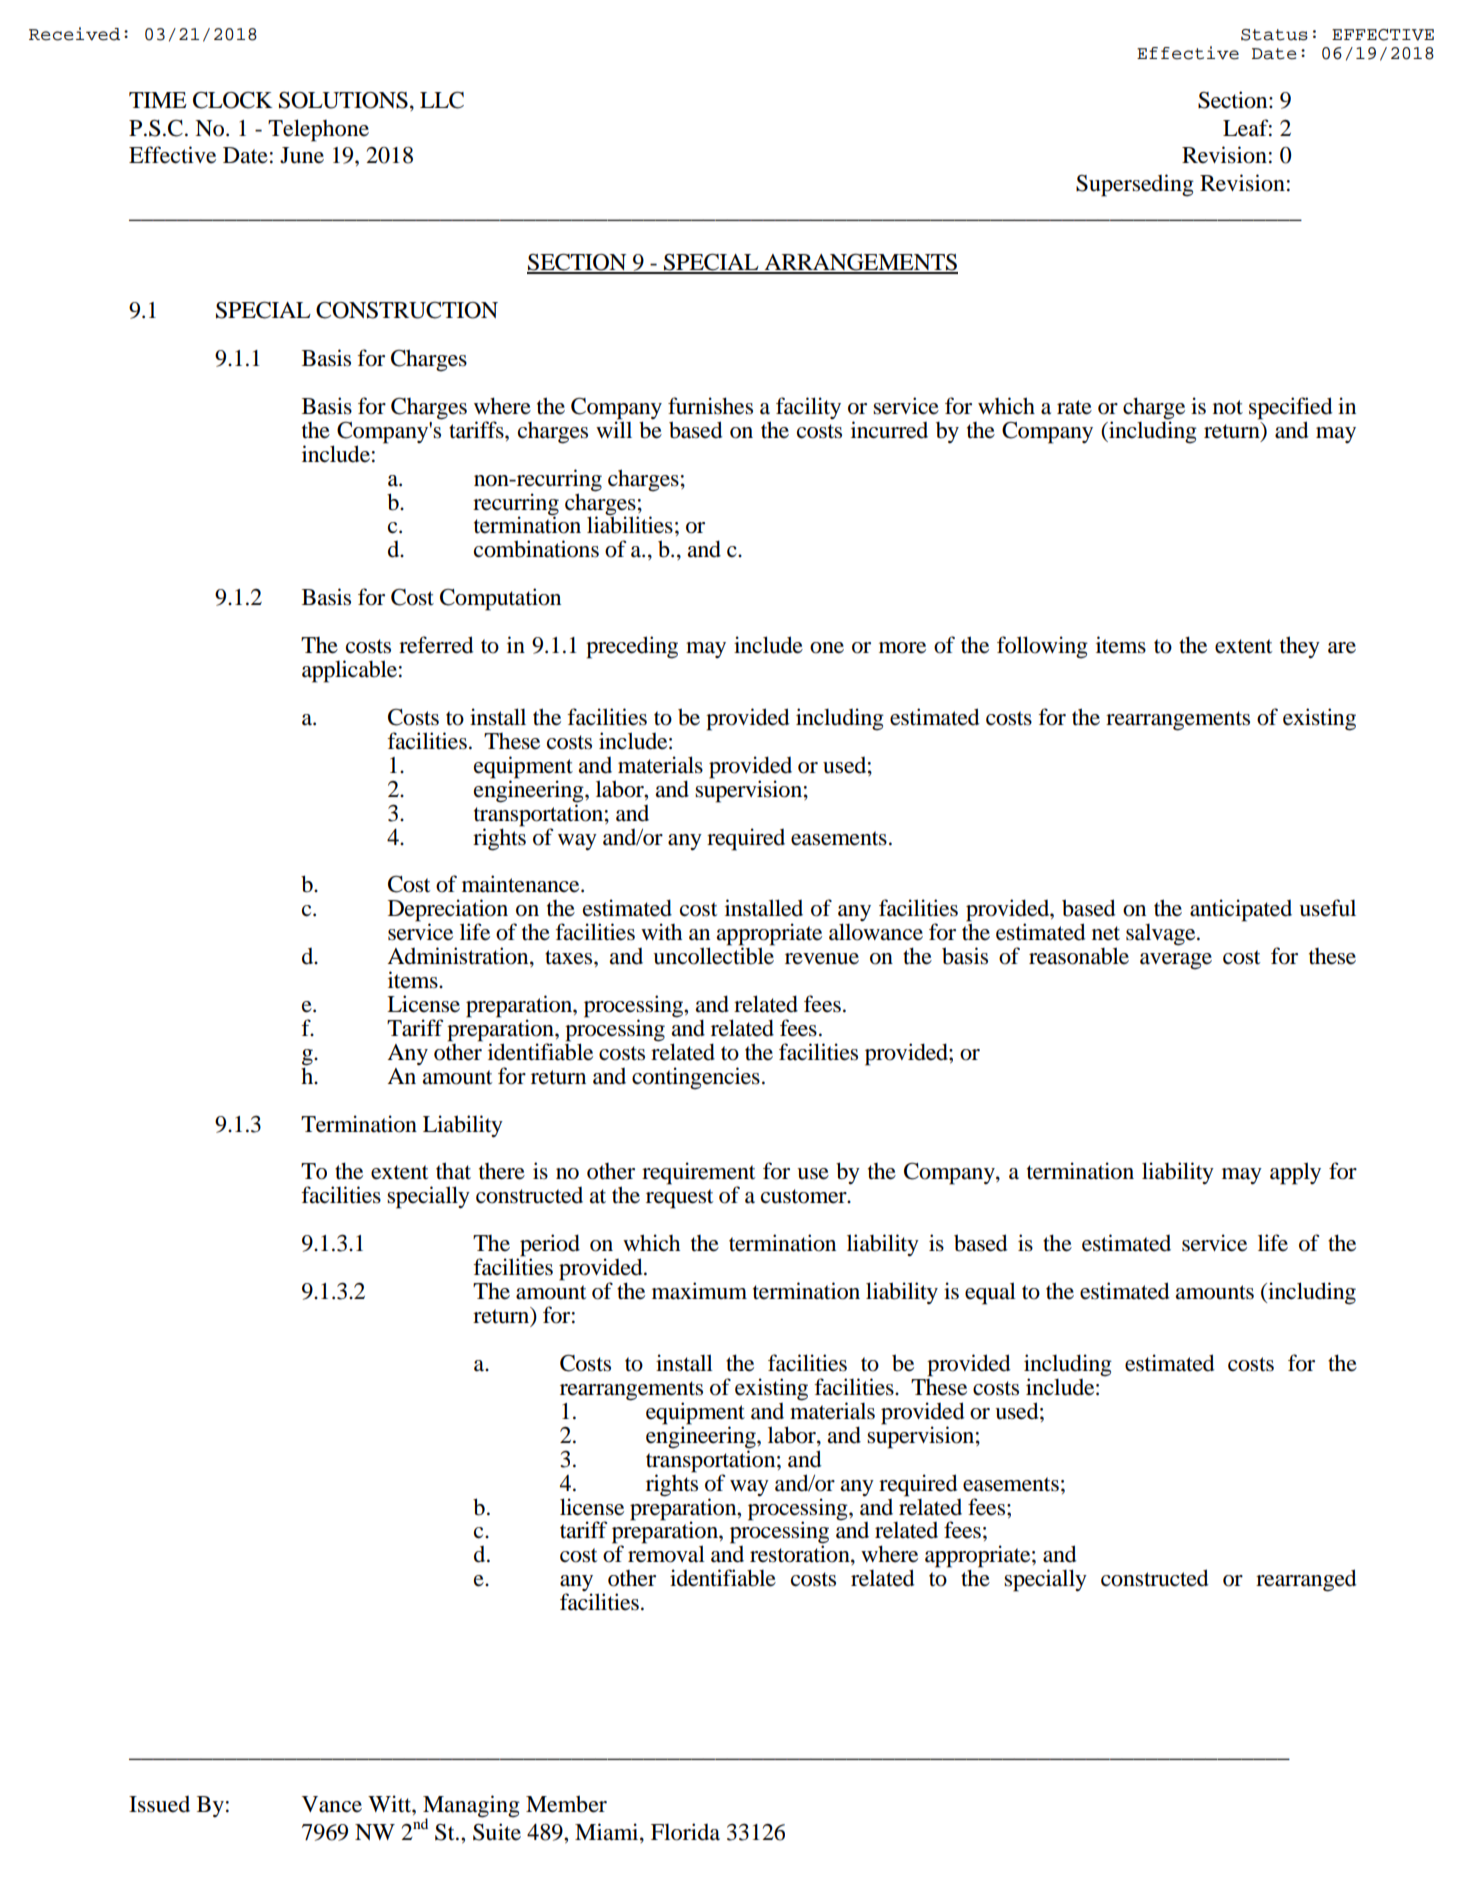  I want to click on Issued, so click(159, 1804).
